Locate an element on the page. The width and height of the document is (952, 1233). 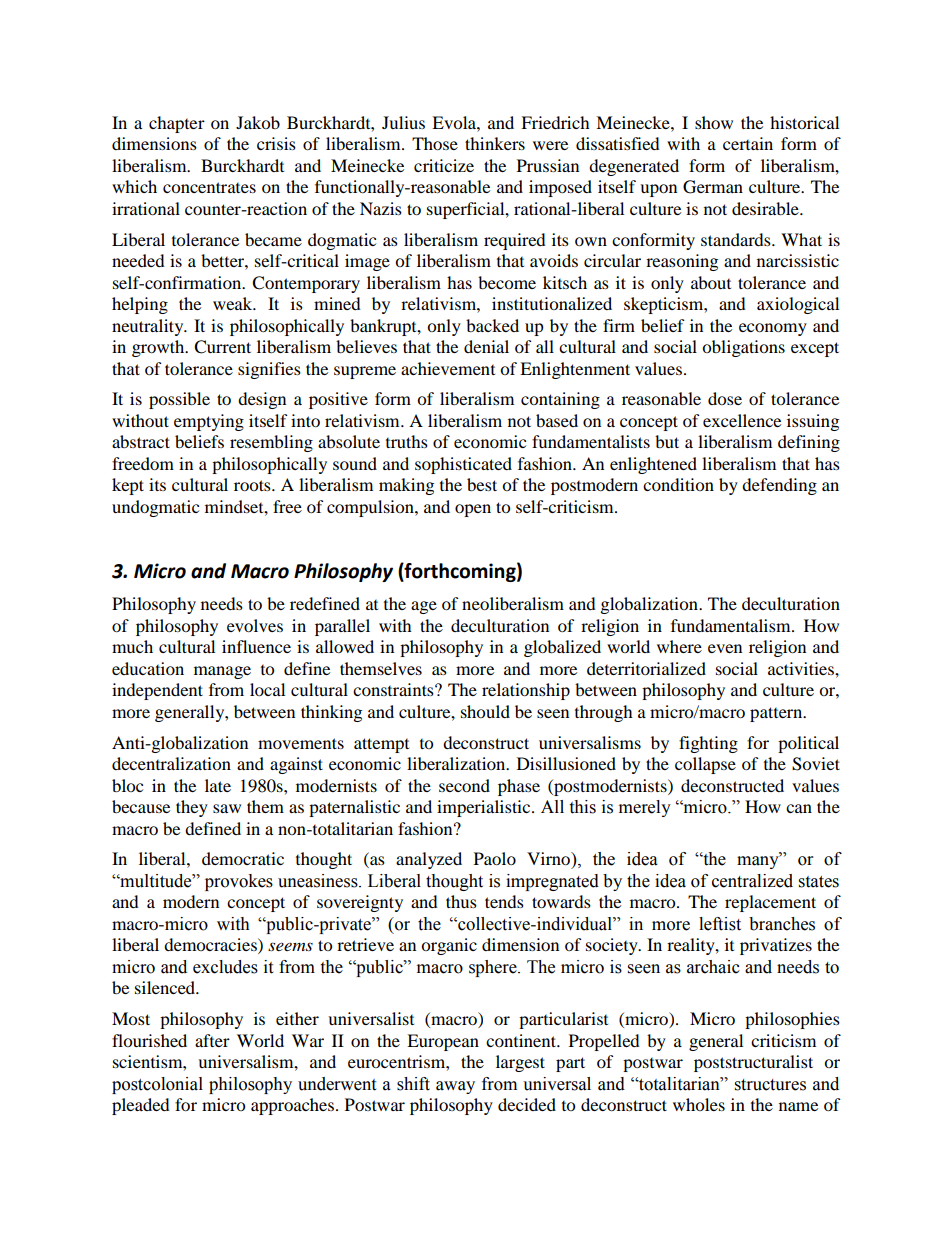
concentrates is located at coordinates (209, 187).
